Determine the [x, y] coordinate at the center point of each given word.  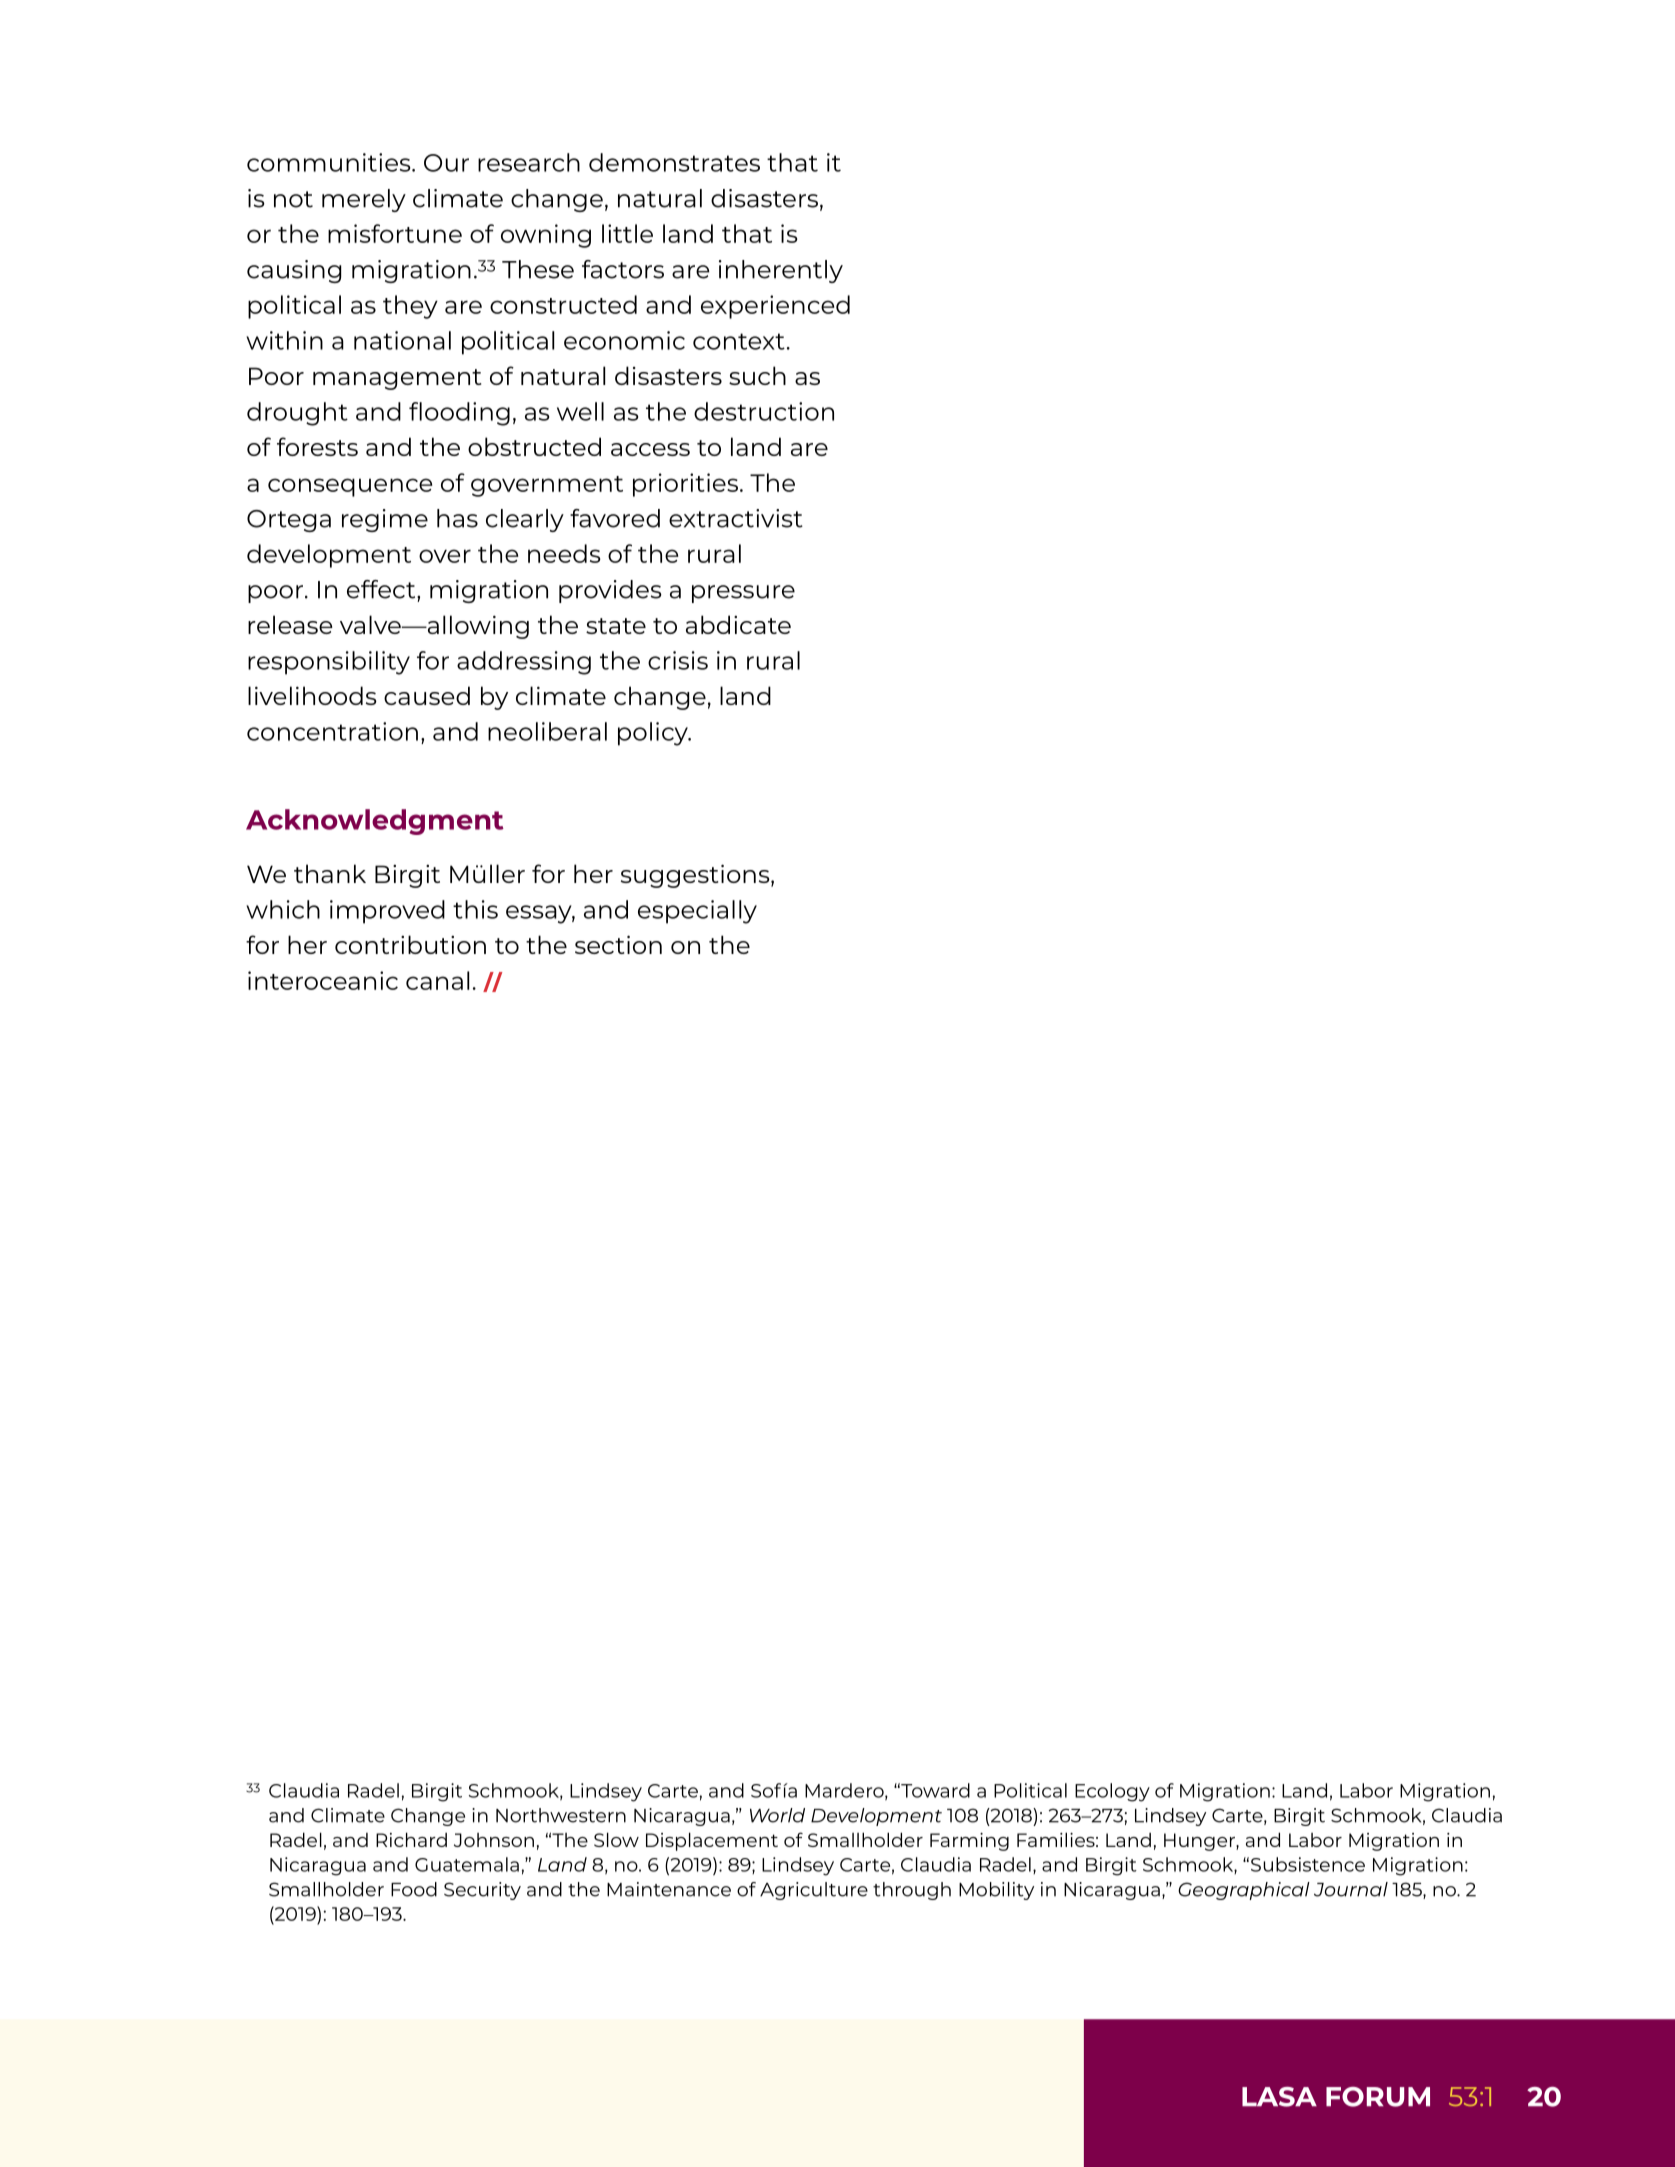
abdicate [738, 624]
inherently [781, 271]
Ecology [1112, 1792]
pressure [743, 594]
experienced [775, 307]
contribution [410, 944]
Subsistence [1308, 1864]
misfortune [395, 233]
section [618, 944]
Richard [411, 1839]
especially [697, 912]
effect [382, 589]
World [777, 1815]
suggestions [696, 876]
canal [437, 980]
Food [414, 1889]
